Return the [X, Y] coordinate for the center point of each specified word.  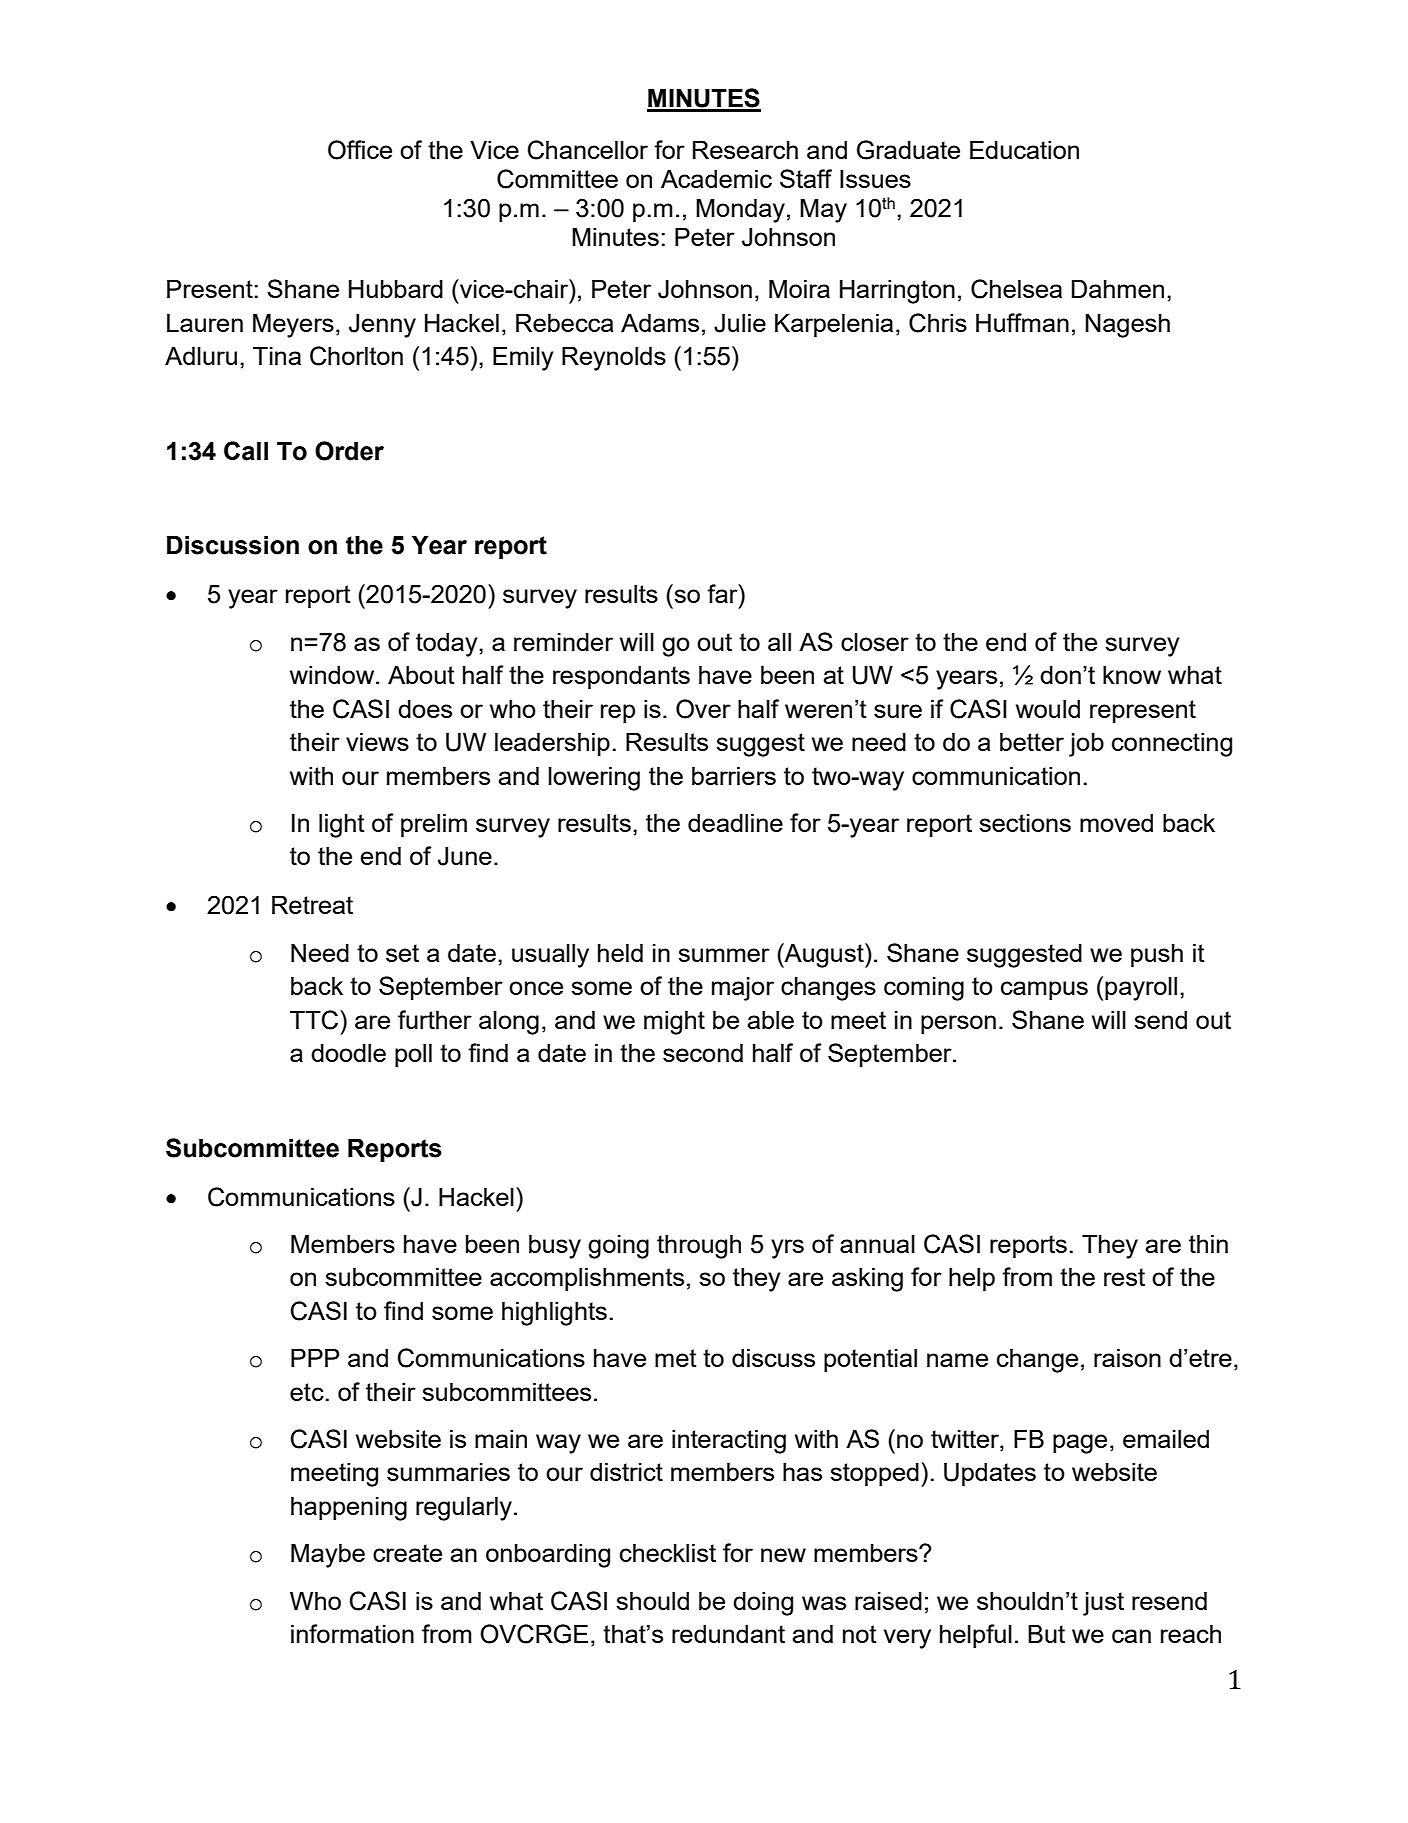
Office [360, 150]
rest [1124, 1277]
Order [349, 451]
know [1132, 674]
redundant [728, 1633]
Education [1024, 149]
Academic [716, 178]
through [699, 1246]
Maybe [328, 1555]
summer [724, 955]
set [402, 953]
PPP [315, 1357]
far [723, 593]
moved [1116, 822]
